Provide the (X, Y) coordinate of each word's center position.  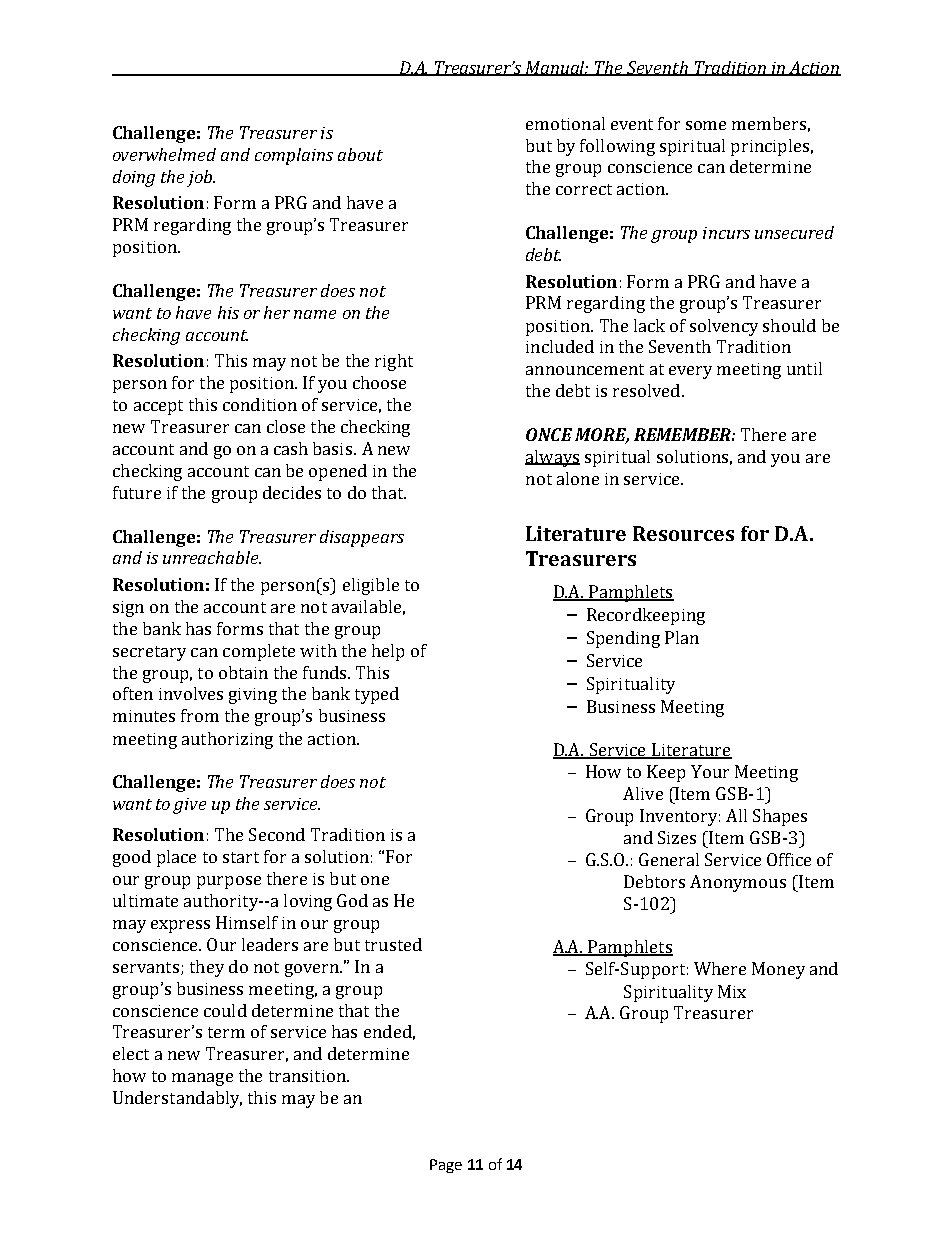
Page (446, 1166)
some (706, 125)
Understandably (177, 1099)
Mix (732, 991)
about (360, 154)
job (201, 178)
